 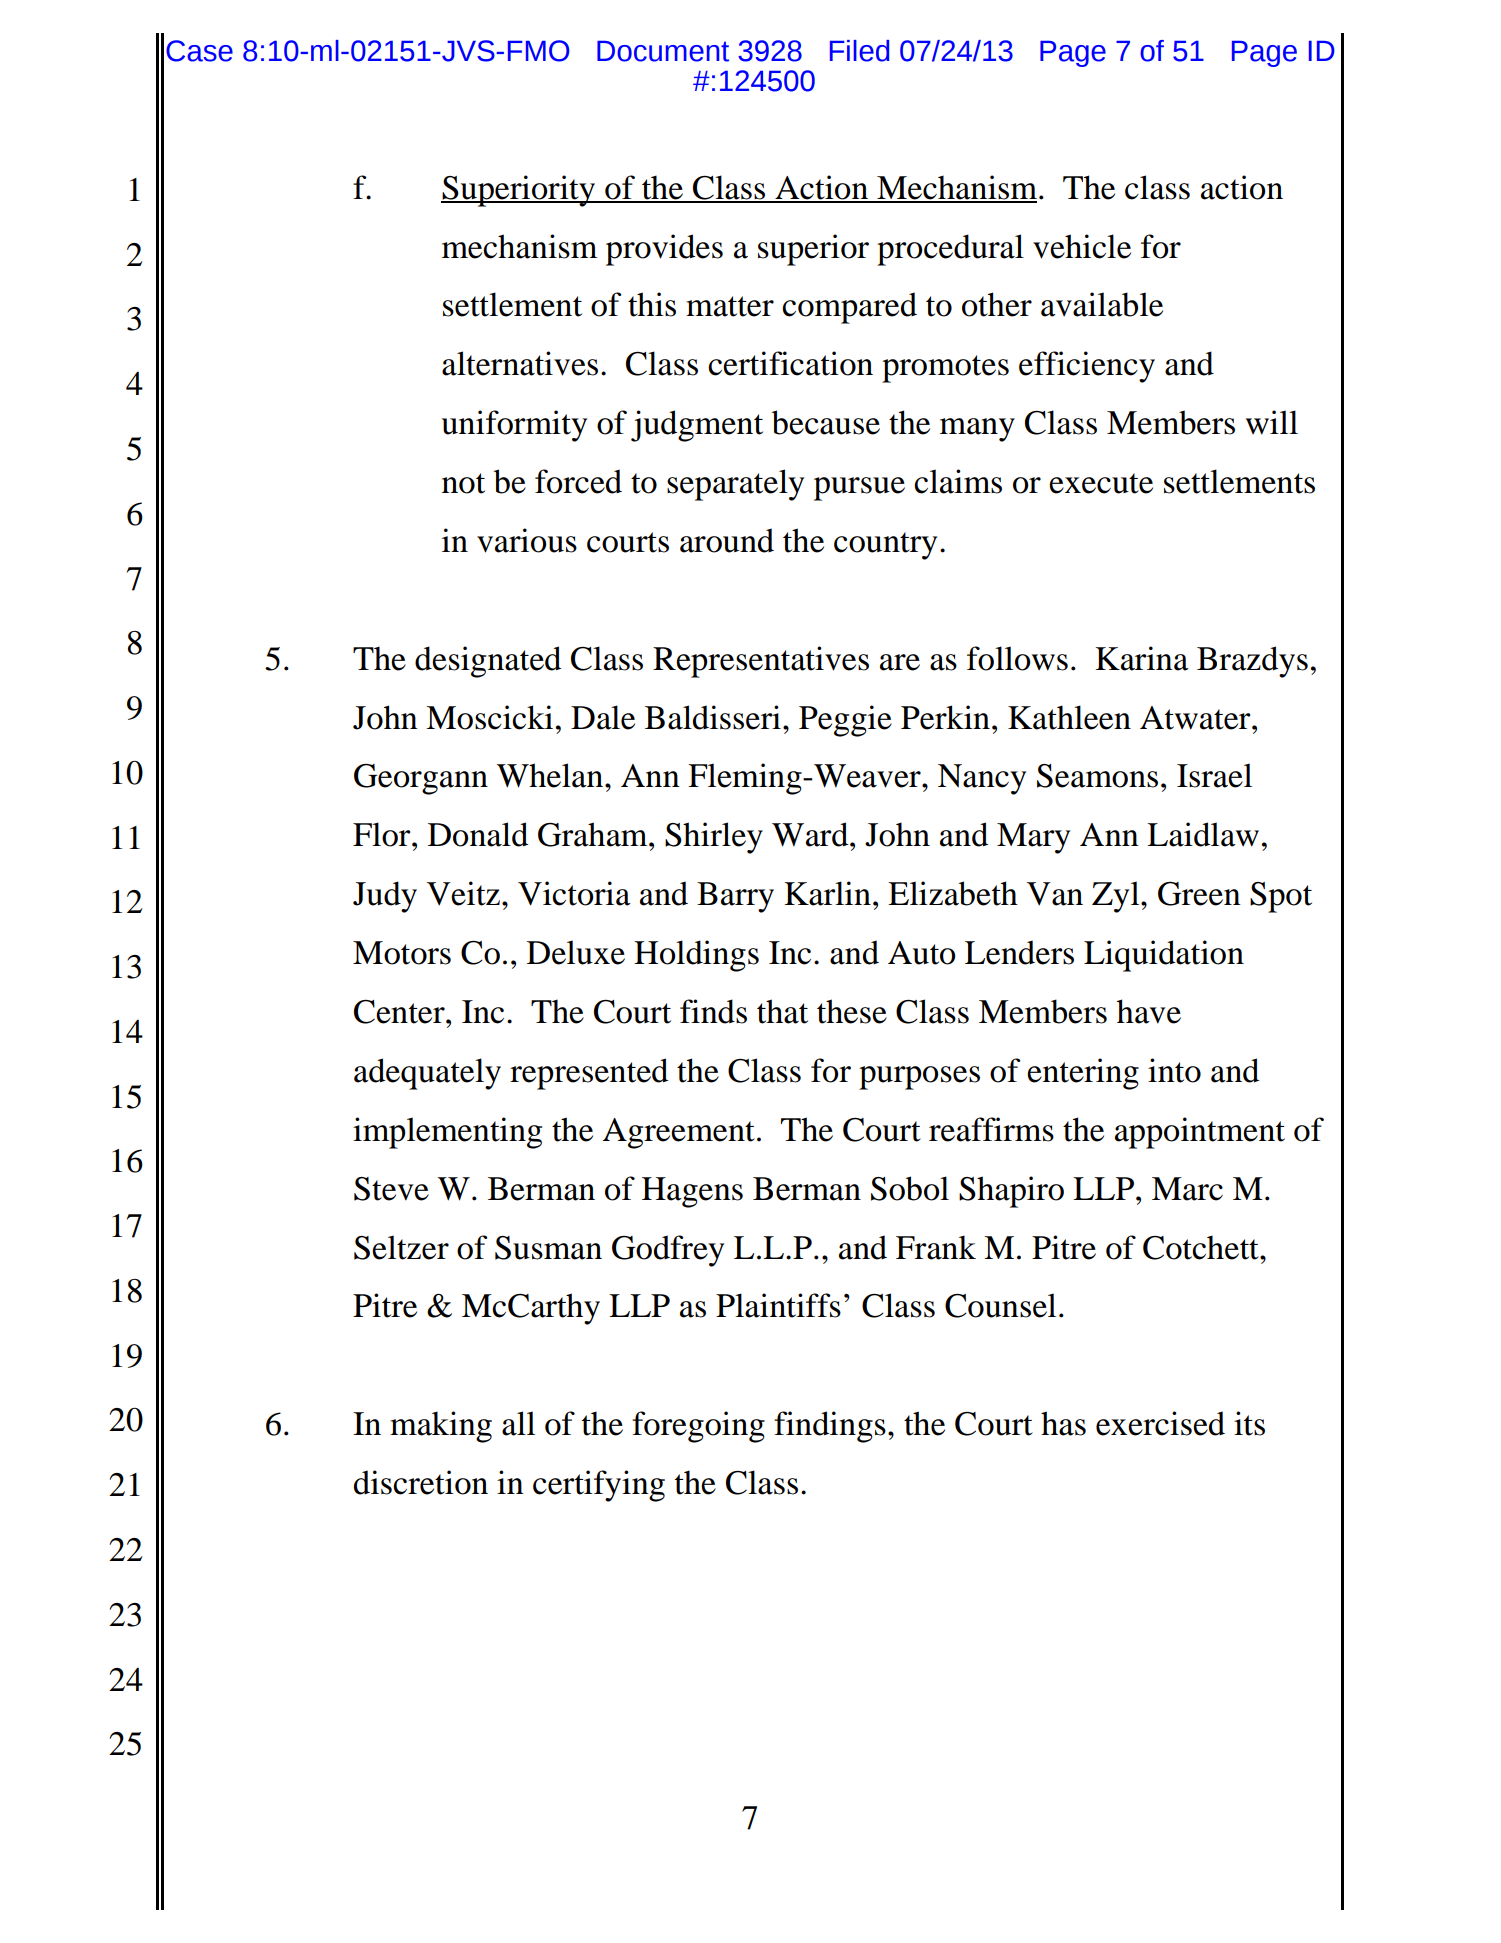 What do you see at coordinates (663, 51) in the screenshot?
I see `Document` at bounding box center [663, 51].
